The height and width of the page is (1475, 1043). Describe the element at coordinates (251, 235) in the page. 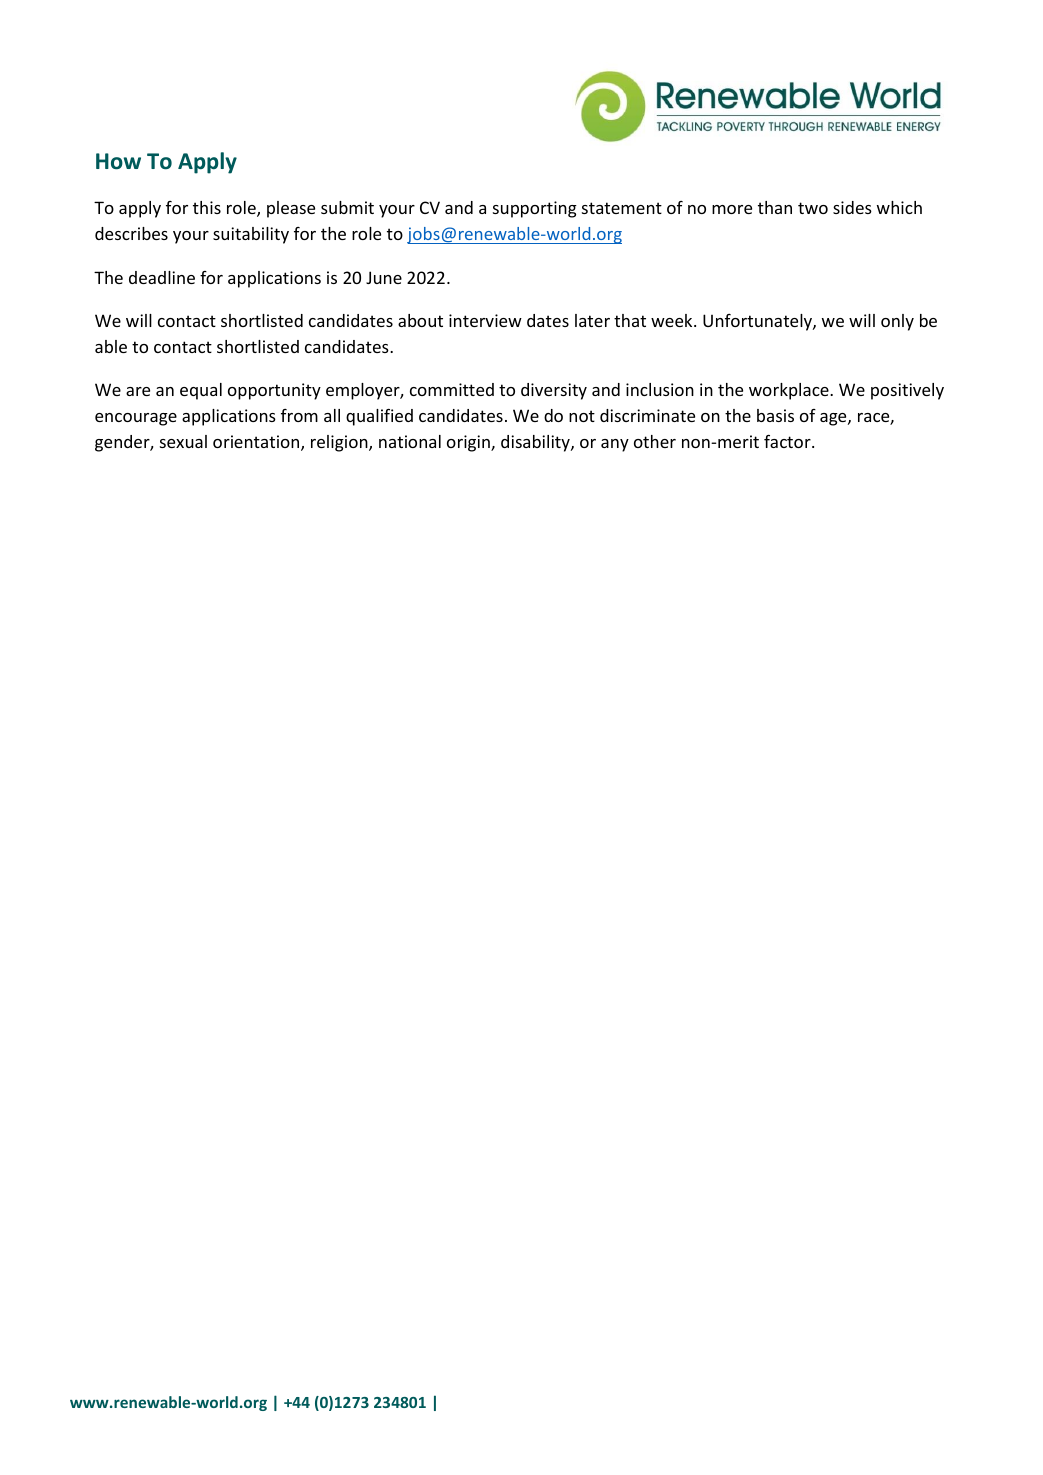

I see `suitability` at that location.
